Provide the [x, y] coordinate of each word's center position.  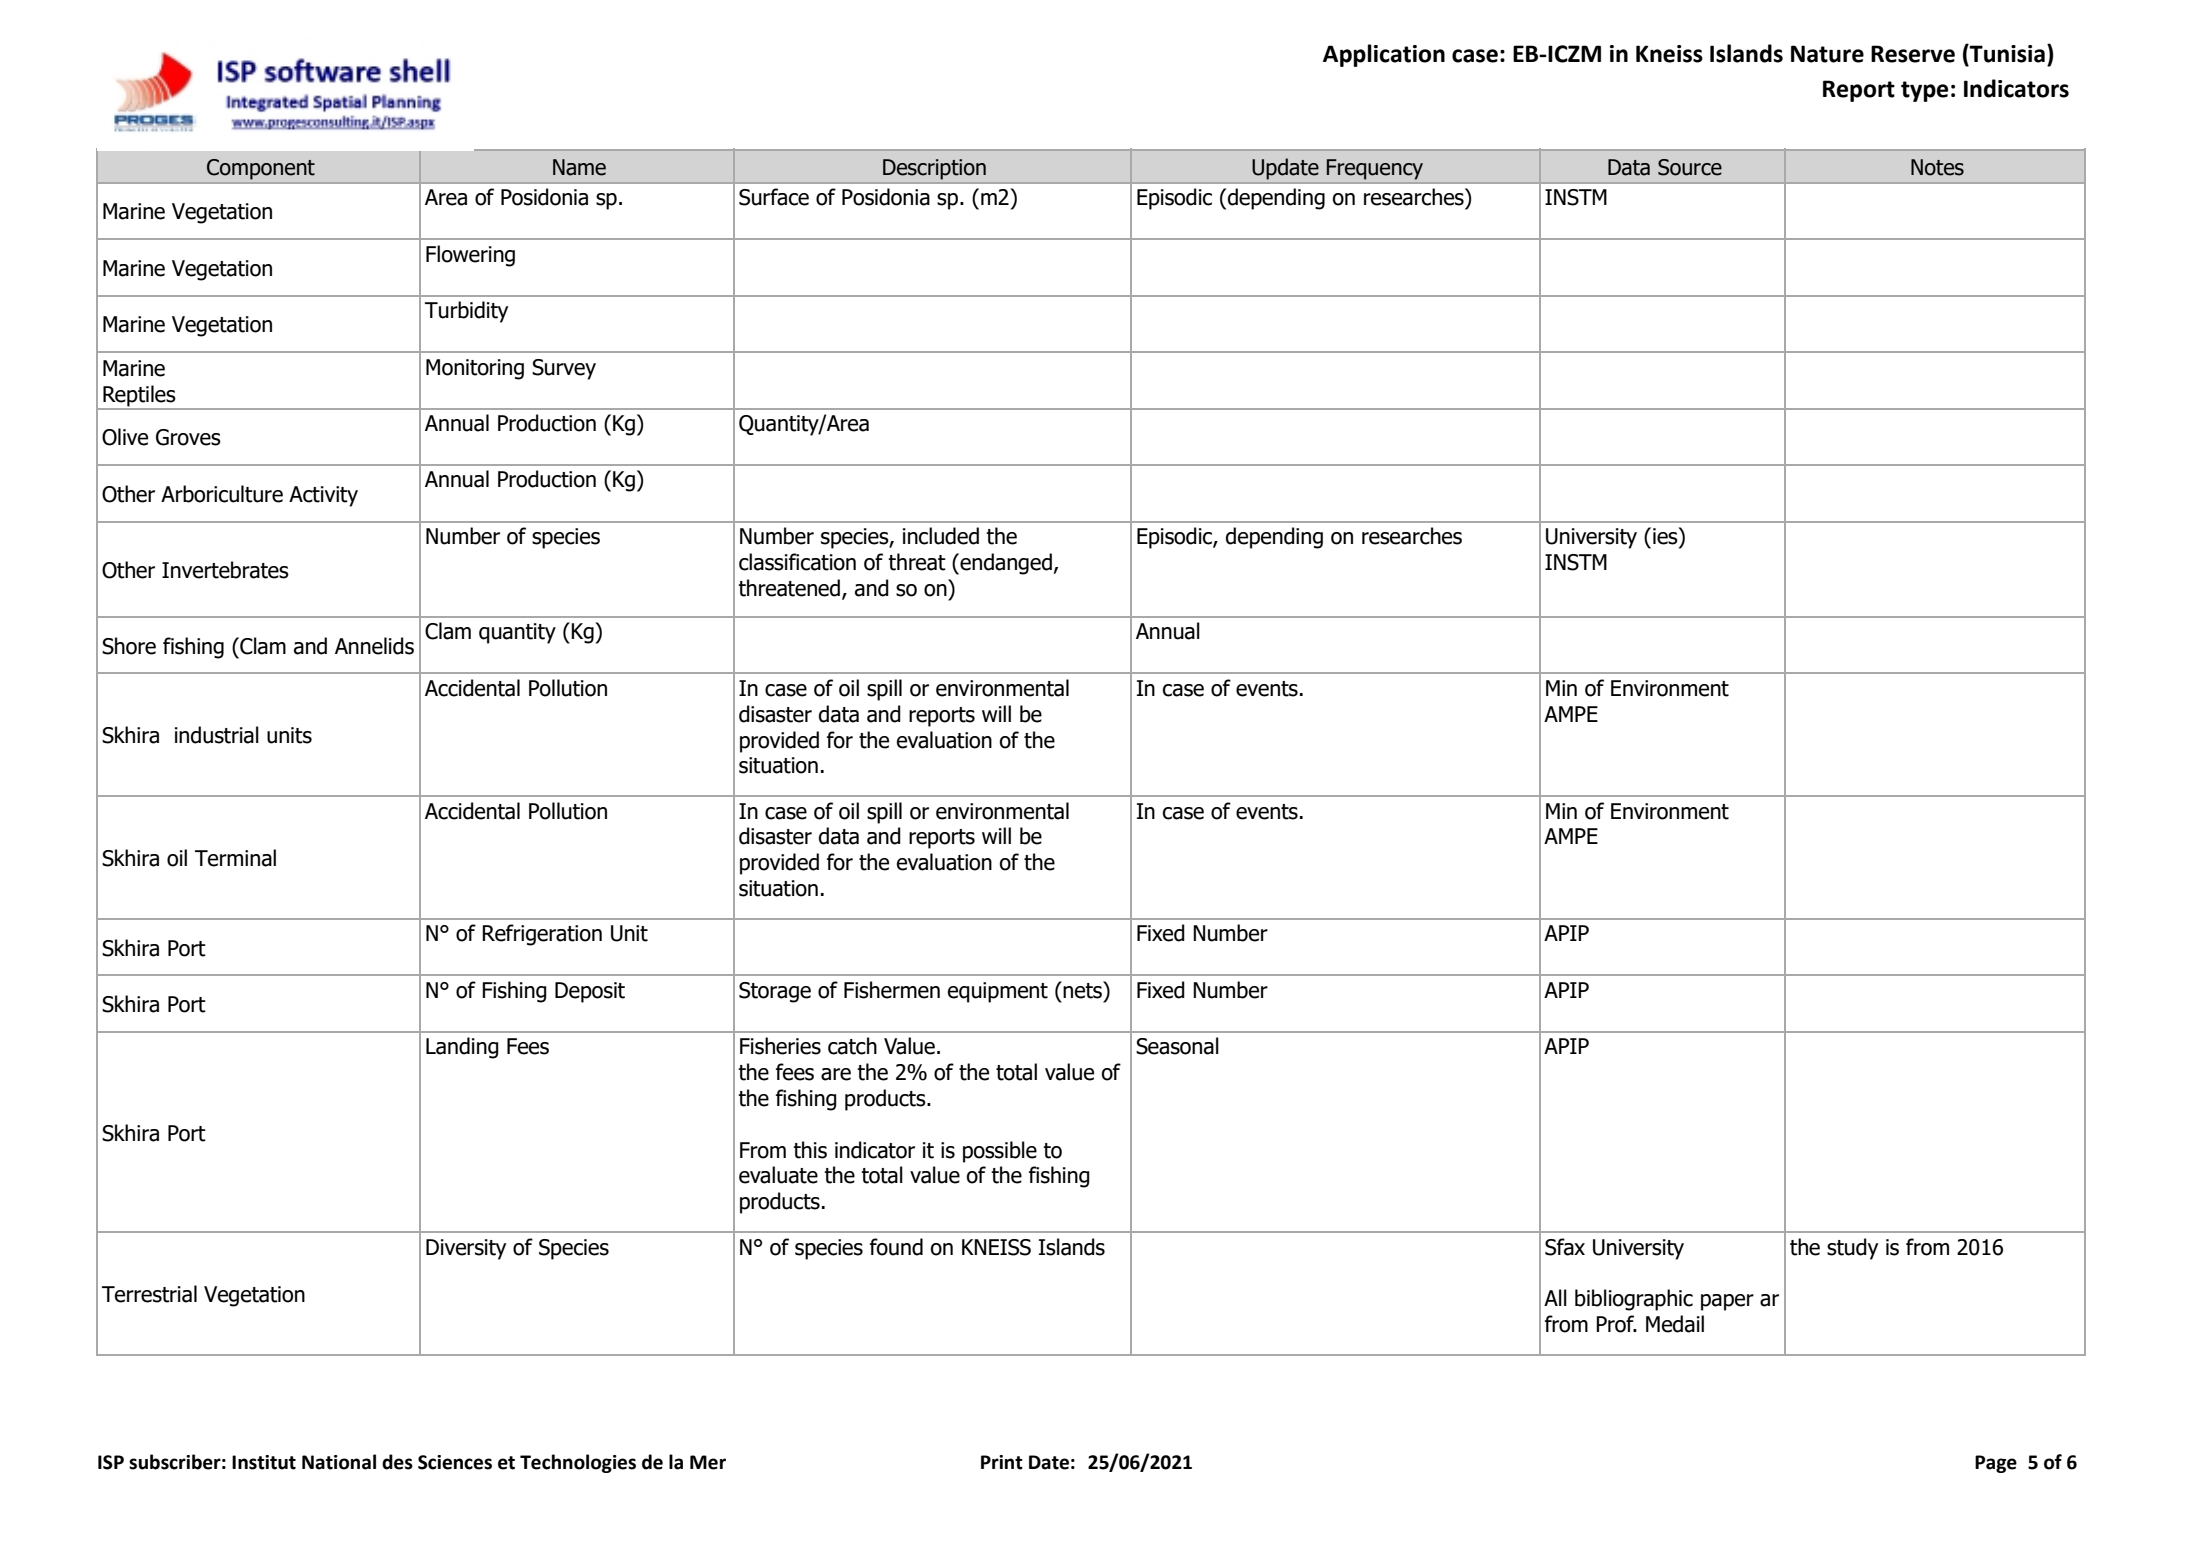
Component [261, 169]
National [339, 1462]
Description [934, 169]
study [1852, 1249]
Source [1690, 167]
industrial [217, 735]
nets [1083, 990]
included [941, 536]
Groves [188, 437]
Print [1002, 1462]
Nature [1827, 54]
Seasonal [1177, 1046]
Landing [462, 1048]
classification [797, 562]
